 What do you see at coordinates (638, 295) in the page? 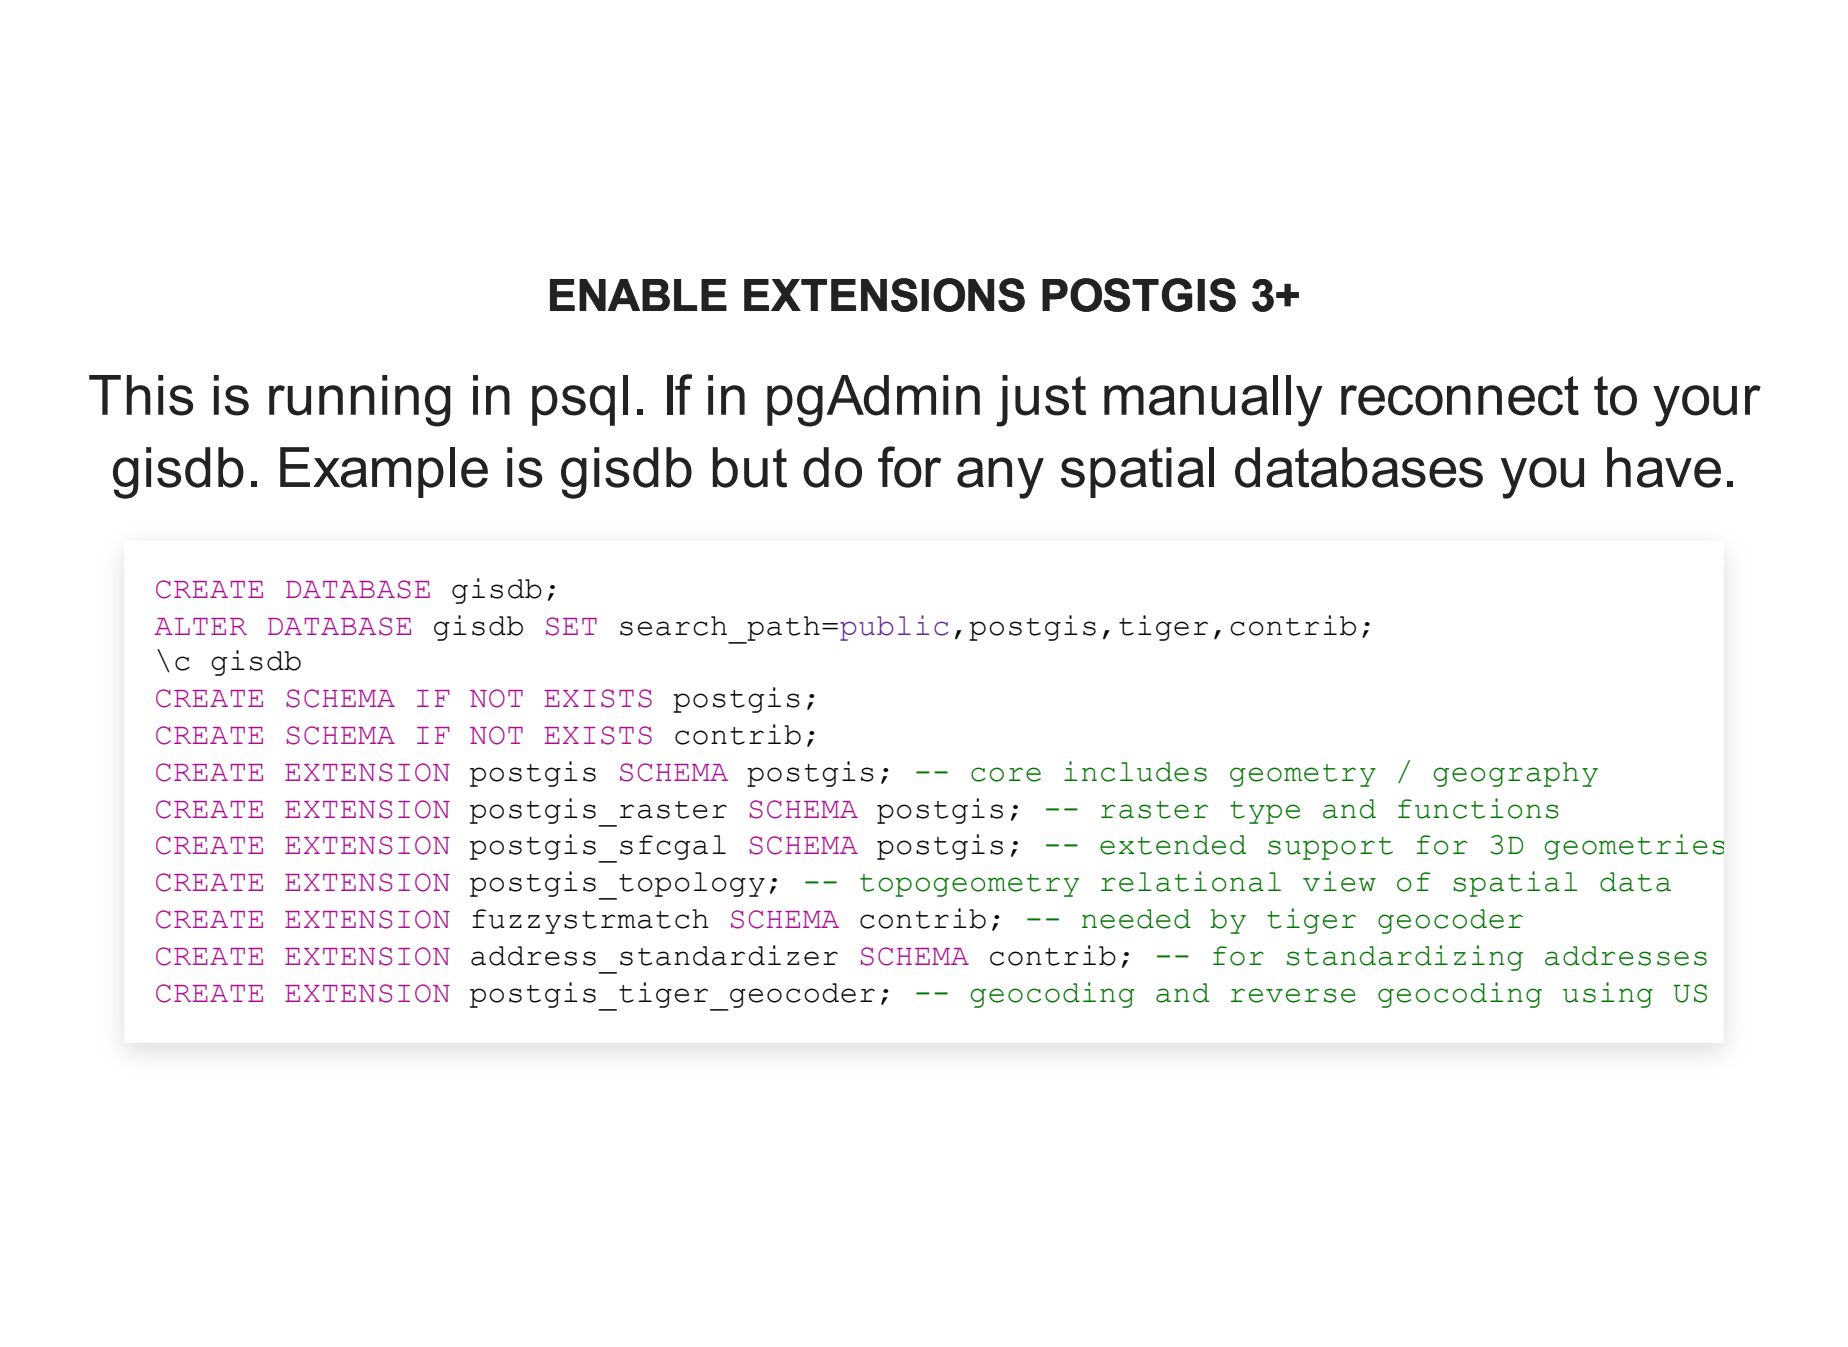
I see `ENABLE` at bounding box center [638, 295].
